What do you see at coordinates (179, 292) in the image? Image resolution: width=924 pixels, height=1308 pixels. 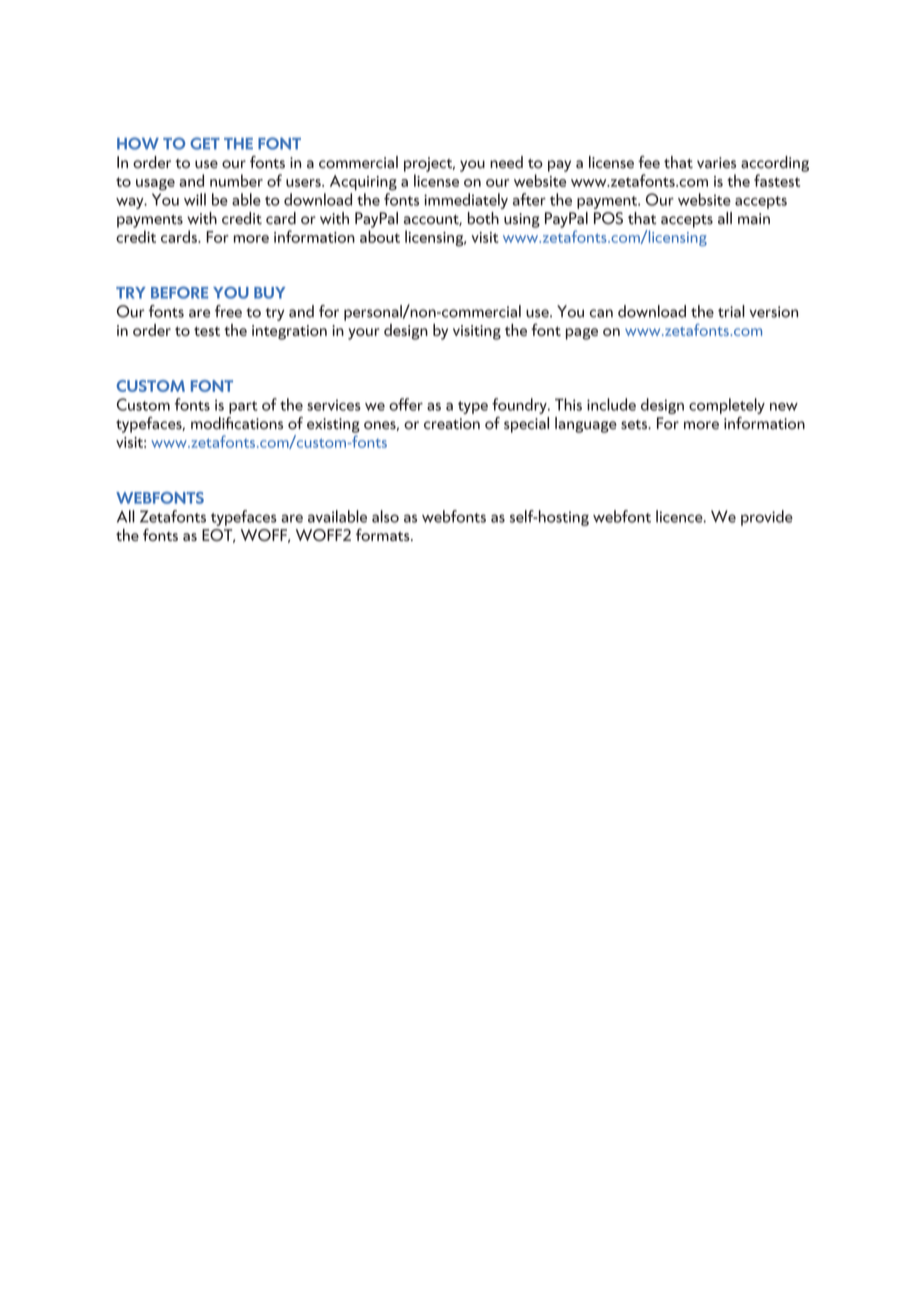 I see `BEFORE` at bounding box center [179, 292].
